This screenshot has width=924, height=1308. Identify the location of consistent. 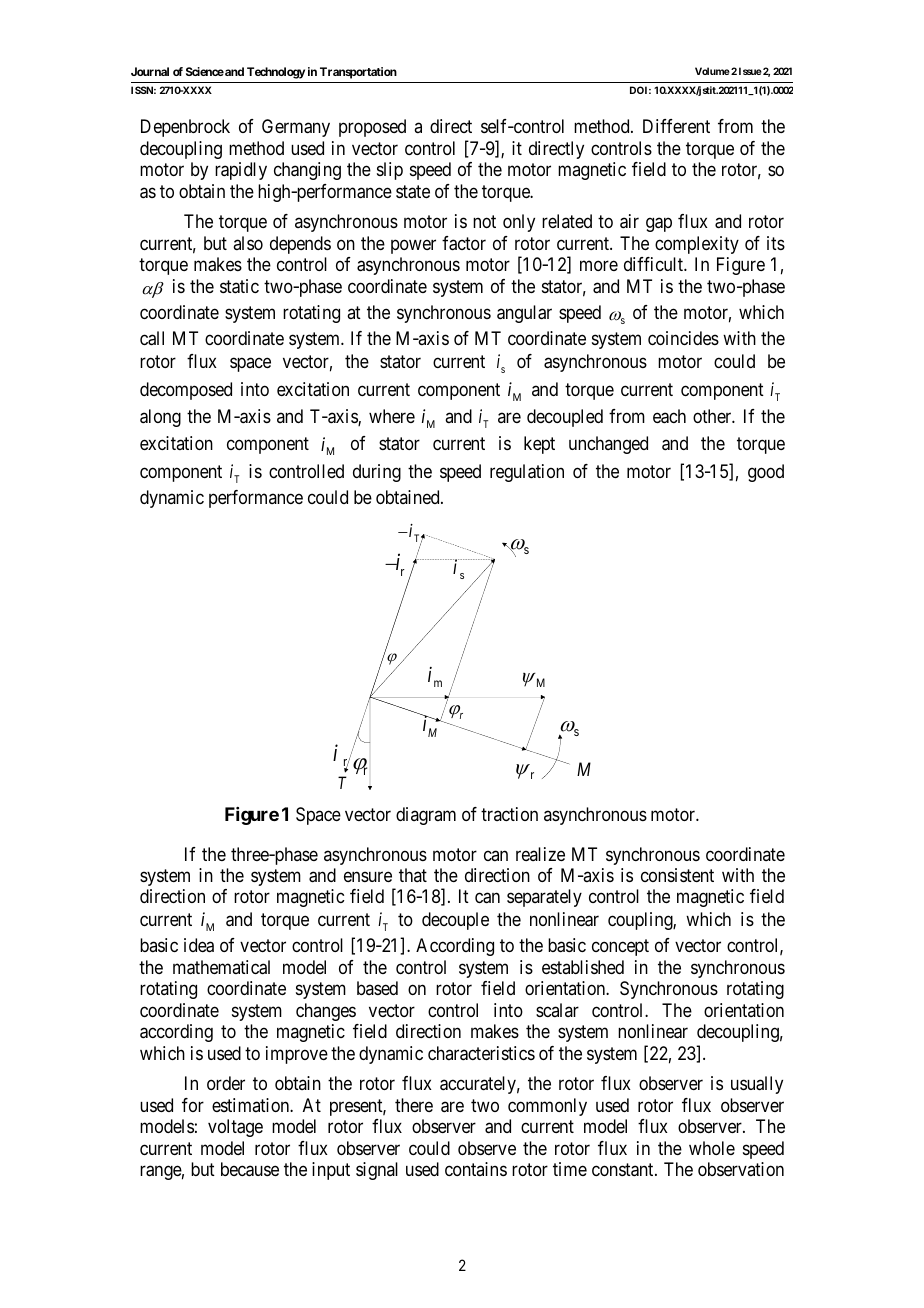
(677, 875).
